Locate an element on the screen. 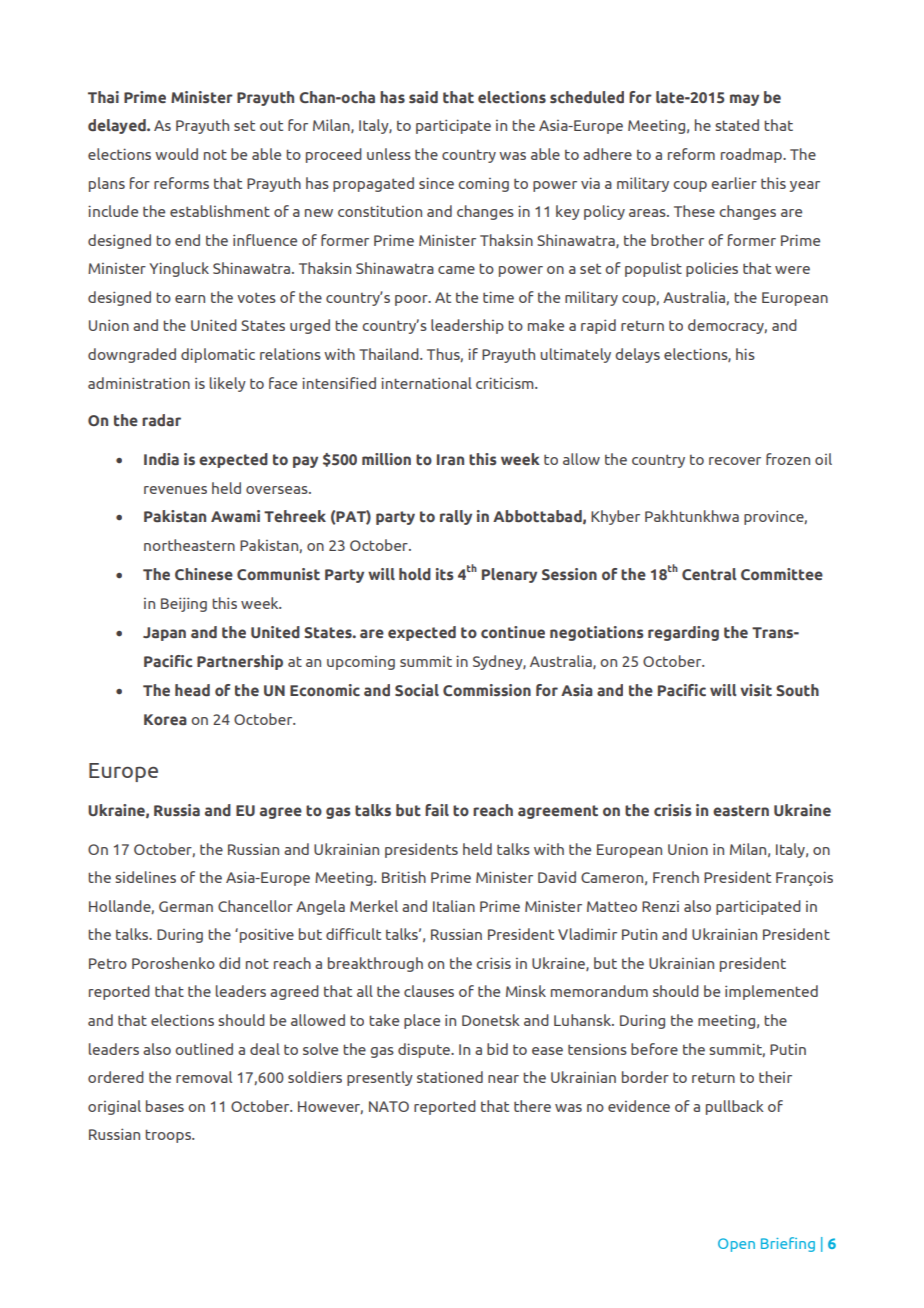 The height and width of the screenshot is (1308, 924). Commission is located at coordinates (487, 690).
